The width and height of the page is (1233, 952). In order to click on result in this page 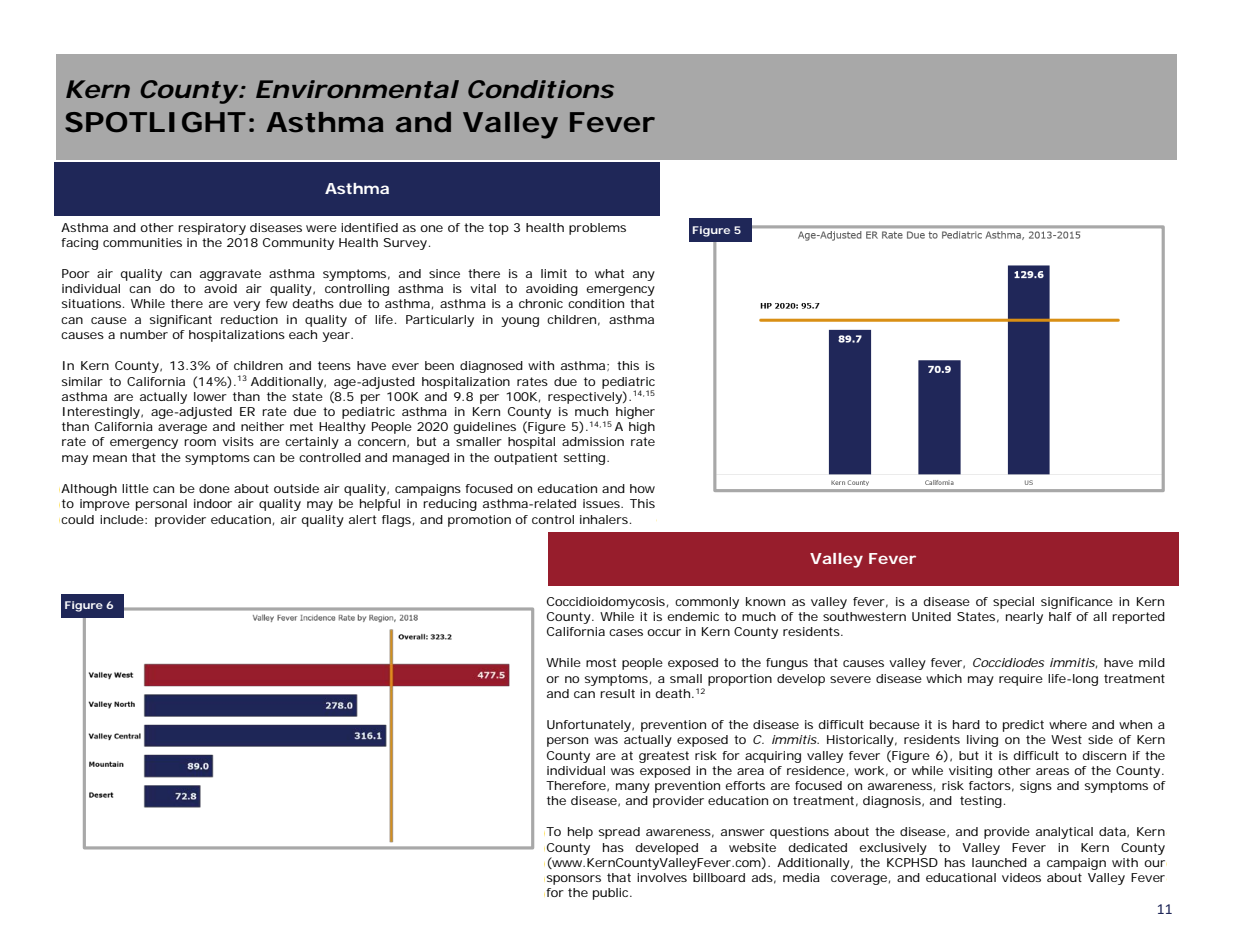, I will do `click(617, 693)`.
